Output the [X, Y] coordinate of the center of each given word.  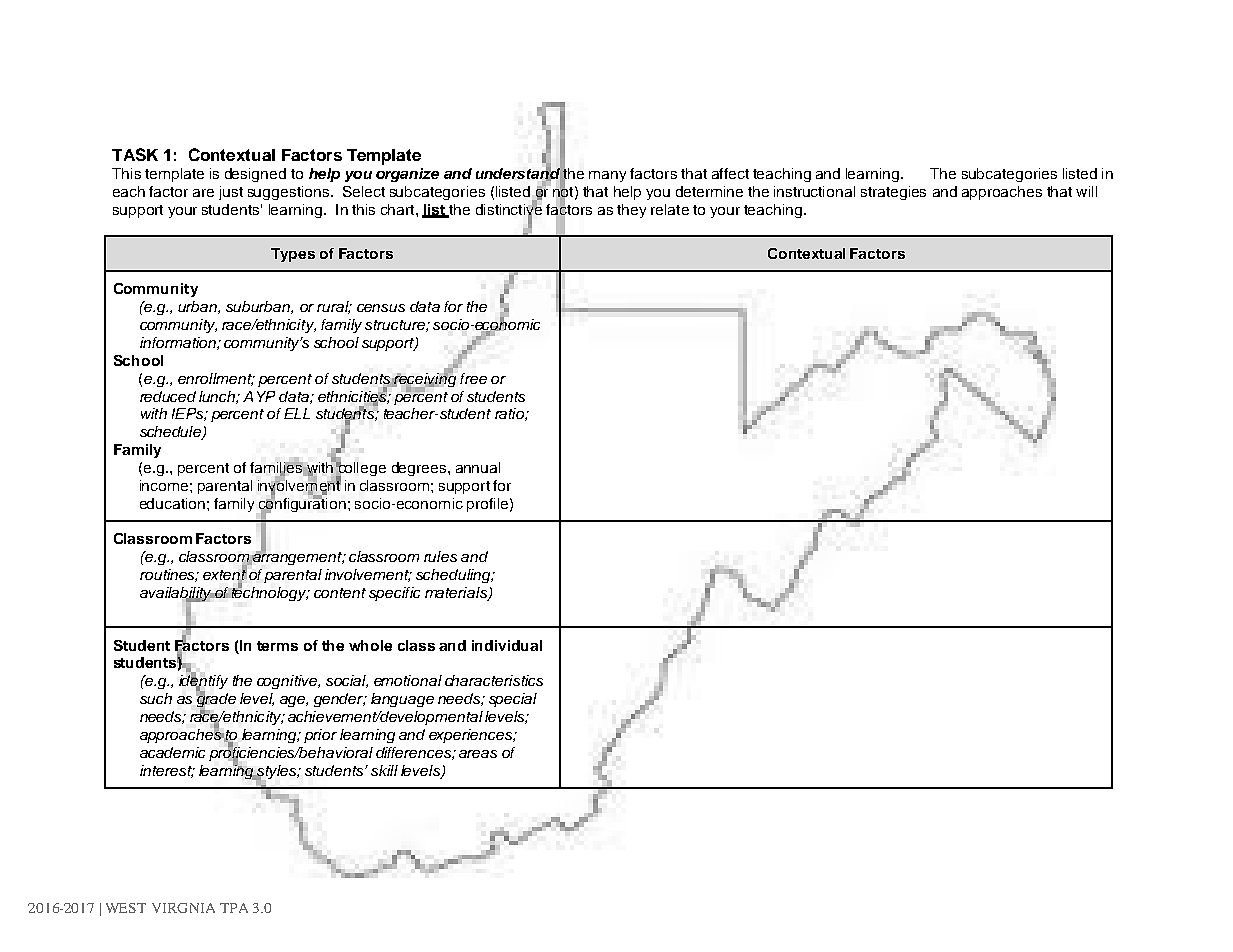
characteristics [494, 680]
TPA [234, 908]
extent [225, 575]
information [179, 343]
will [1086, 191]
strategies [893, 193]
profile [487, 505]
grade [216, 700]
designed [255, 175]
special [513, 700]
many [607, 176]
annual [478, 467]
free [473, 378]
